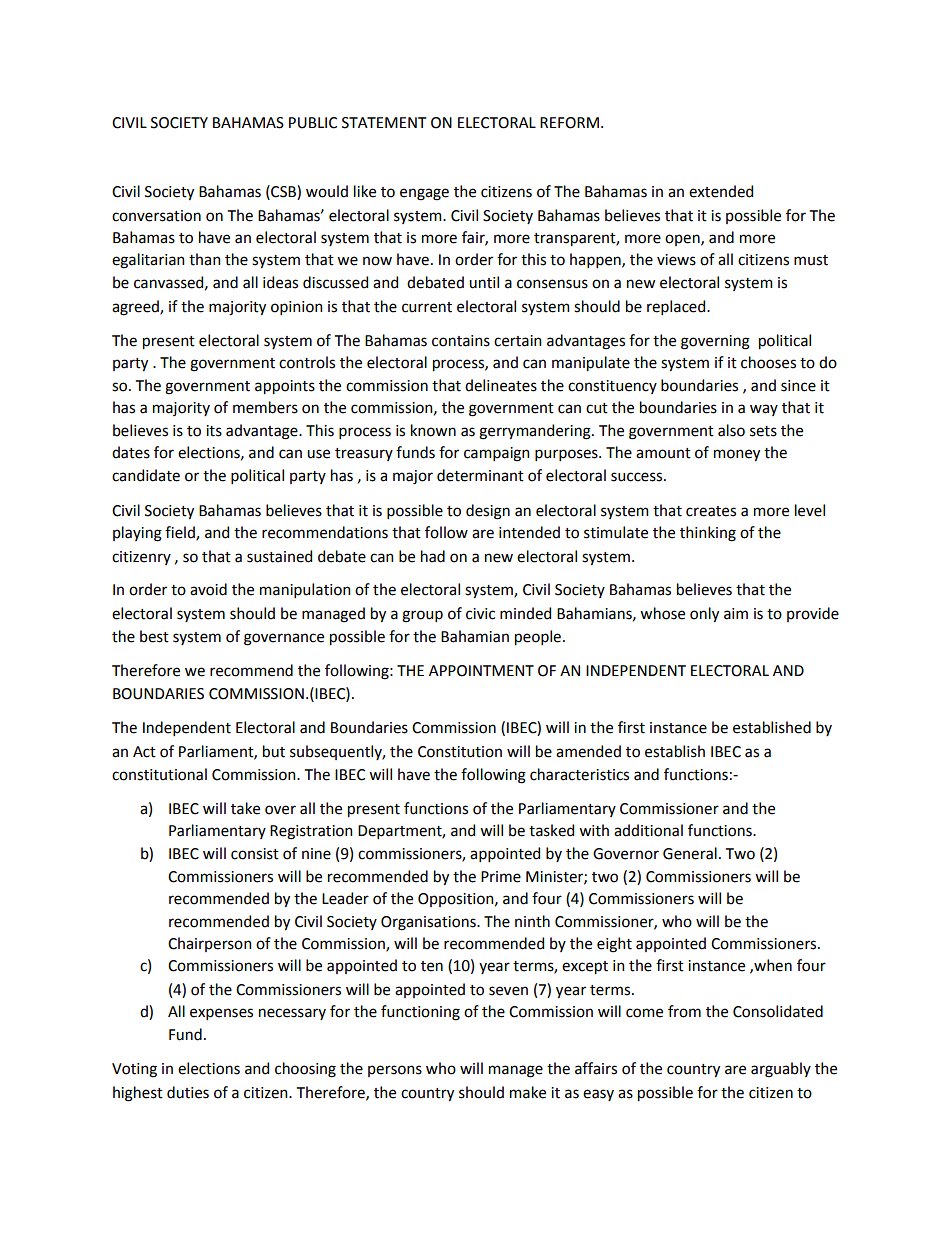 Image resolution: width=952 pixels, height=1233 pixels. Describe the element at coordinates (214, 431) in the page. I see `its` at that location.
